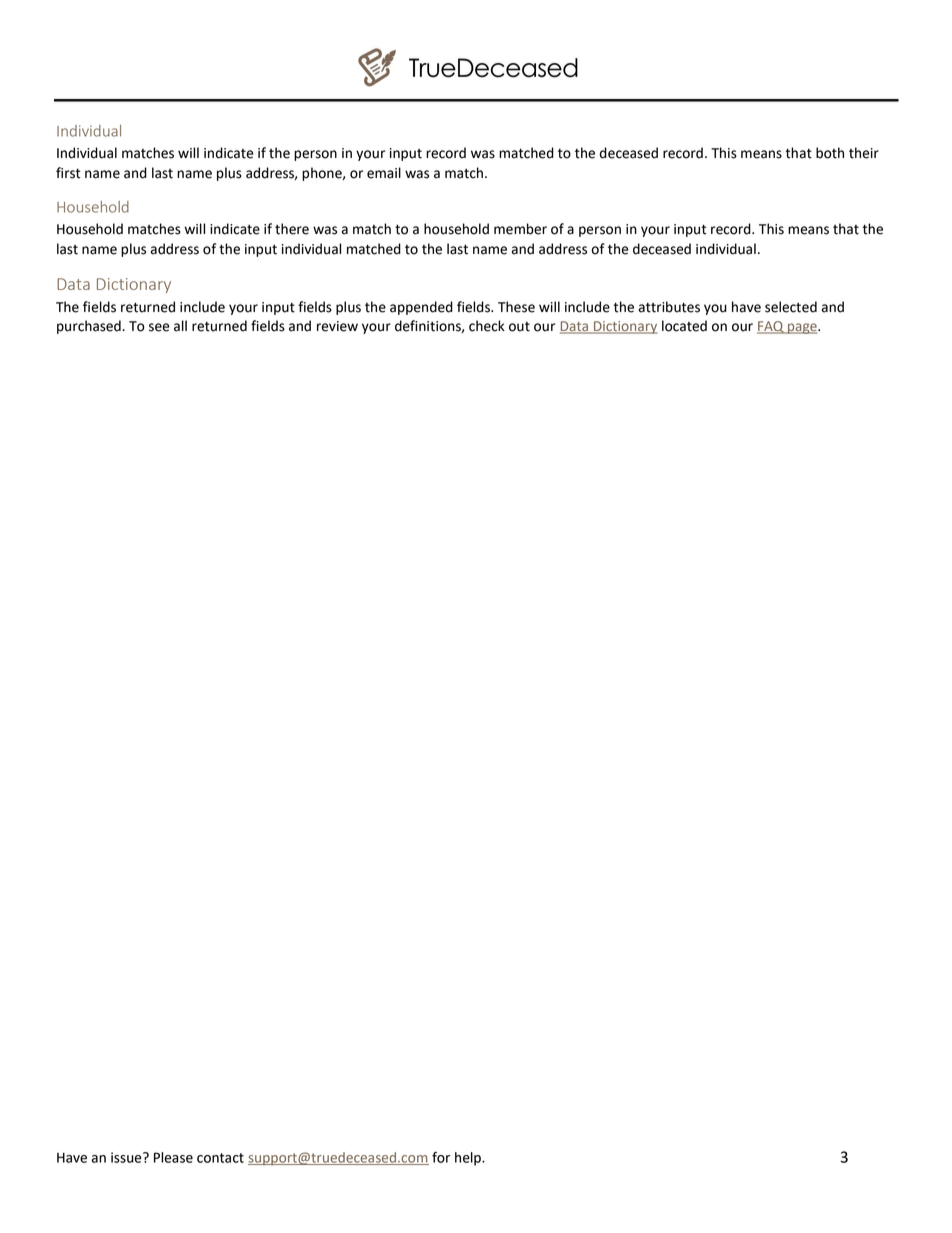 This page has height=1233, width=952. Describe the element at coordinates (771, 327) in the page. I see `FAQ` at that location.
